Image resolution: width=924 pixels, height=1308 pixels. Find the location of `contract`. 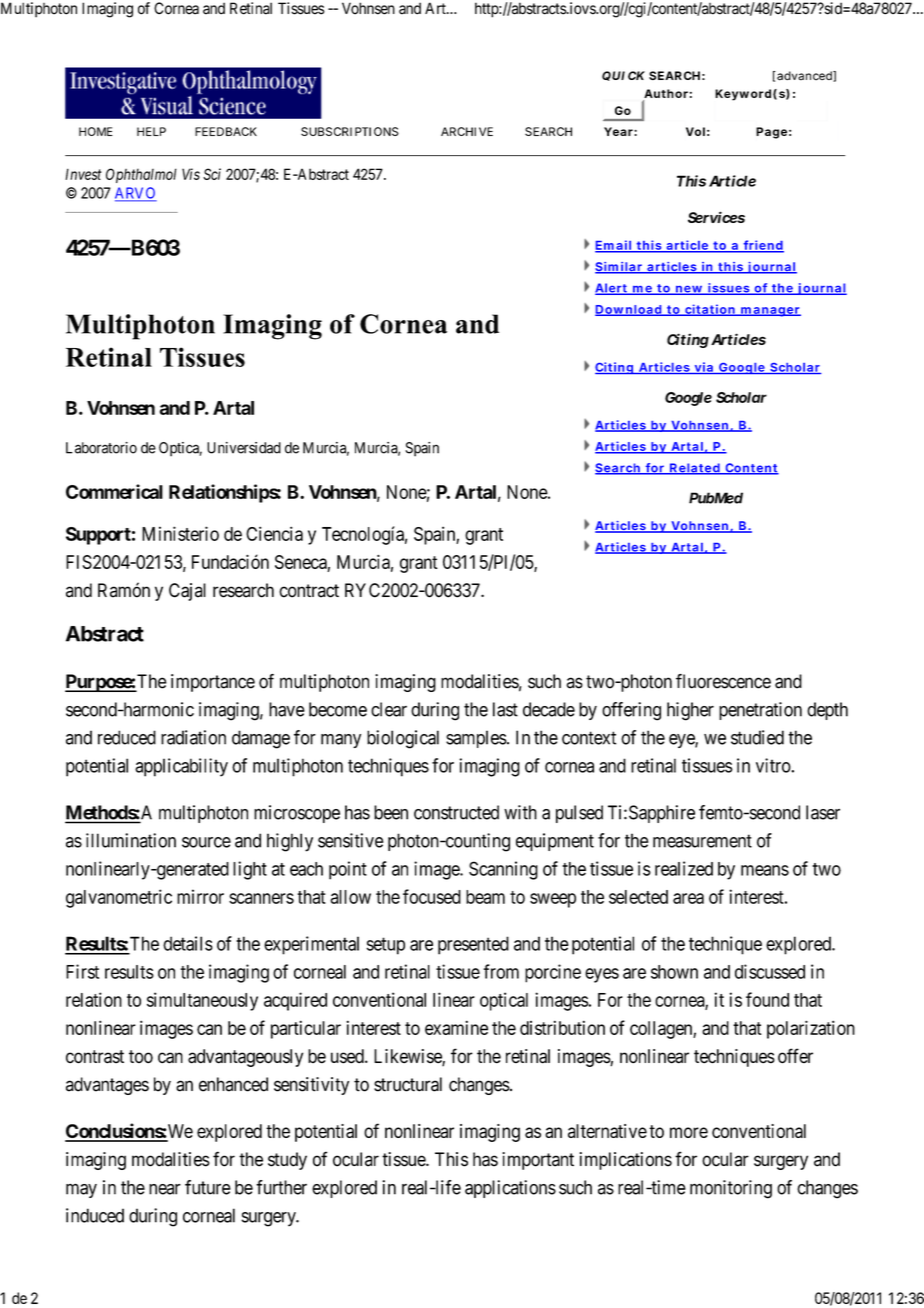

contract is located at coordinates (309, 591).
